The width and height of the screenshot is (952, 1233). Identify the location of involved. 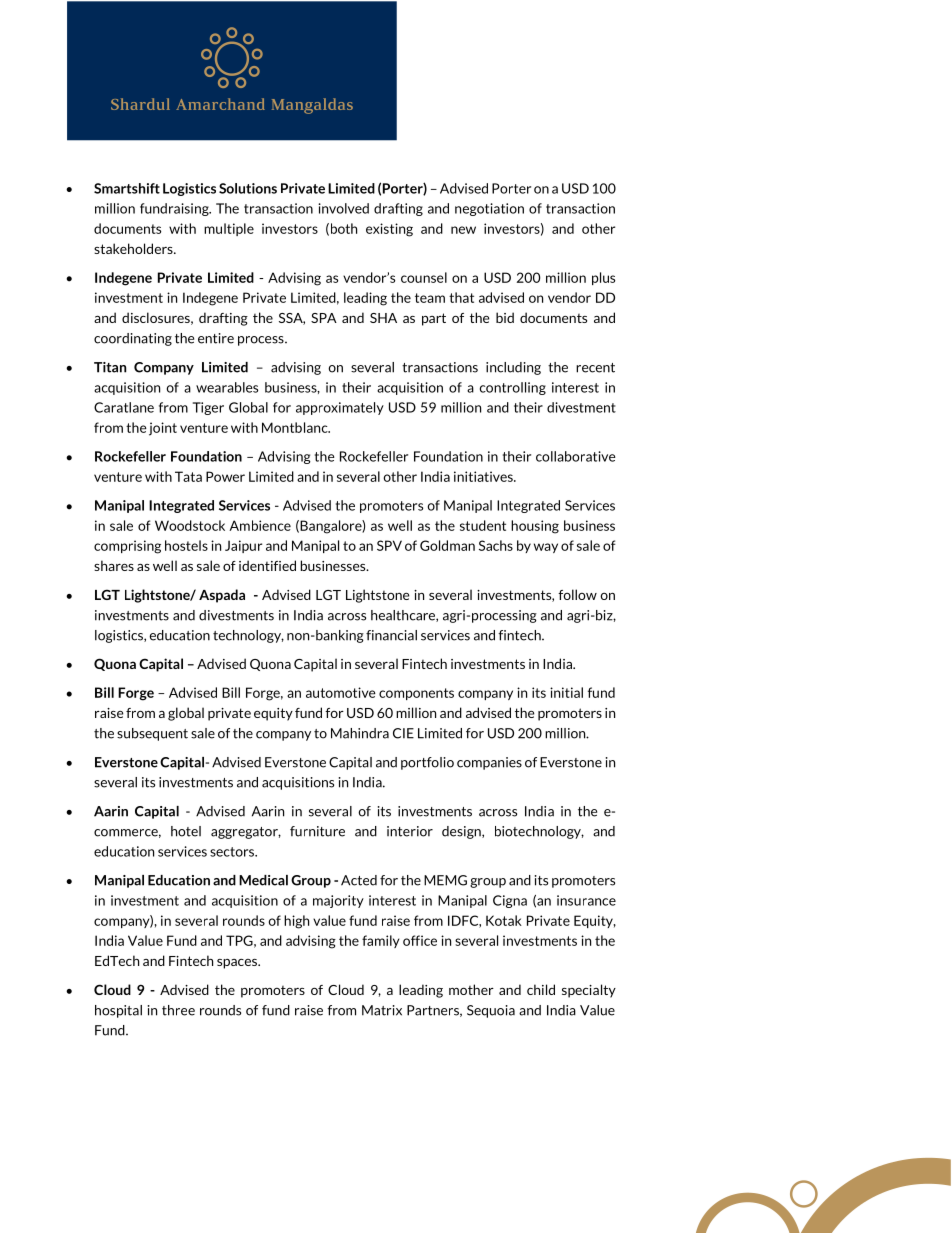
(343, 208).
